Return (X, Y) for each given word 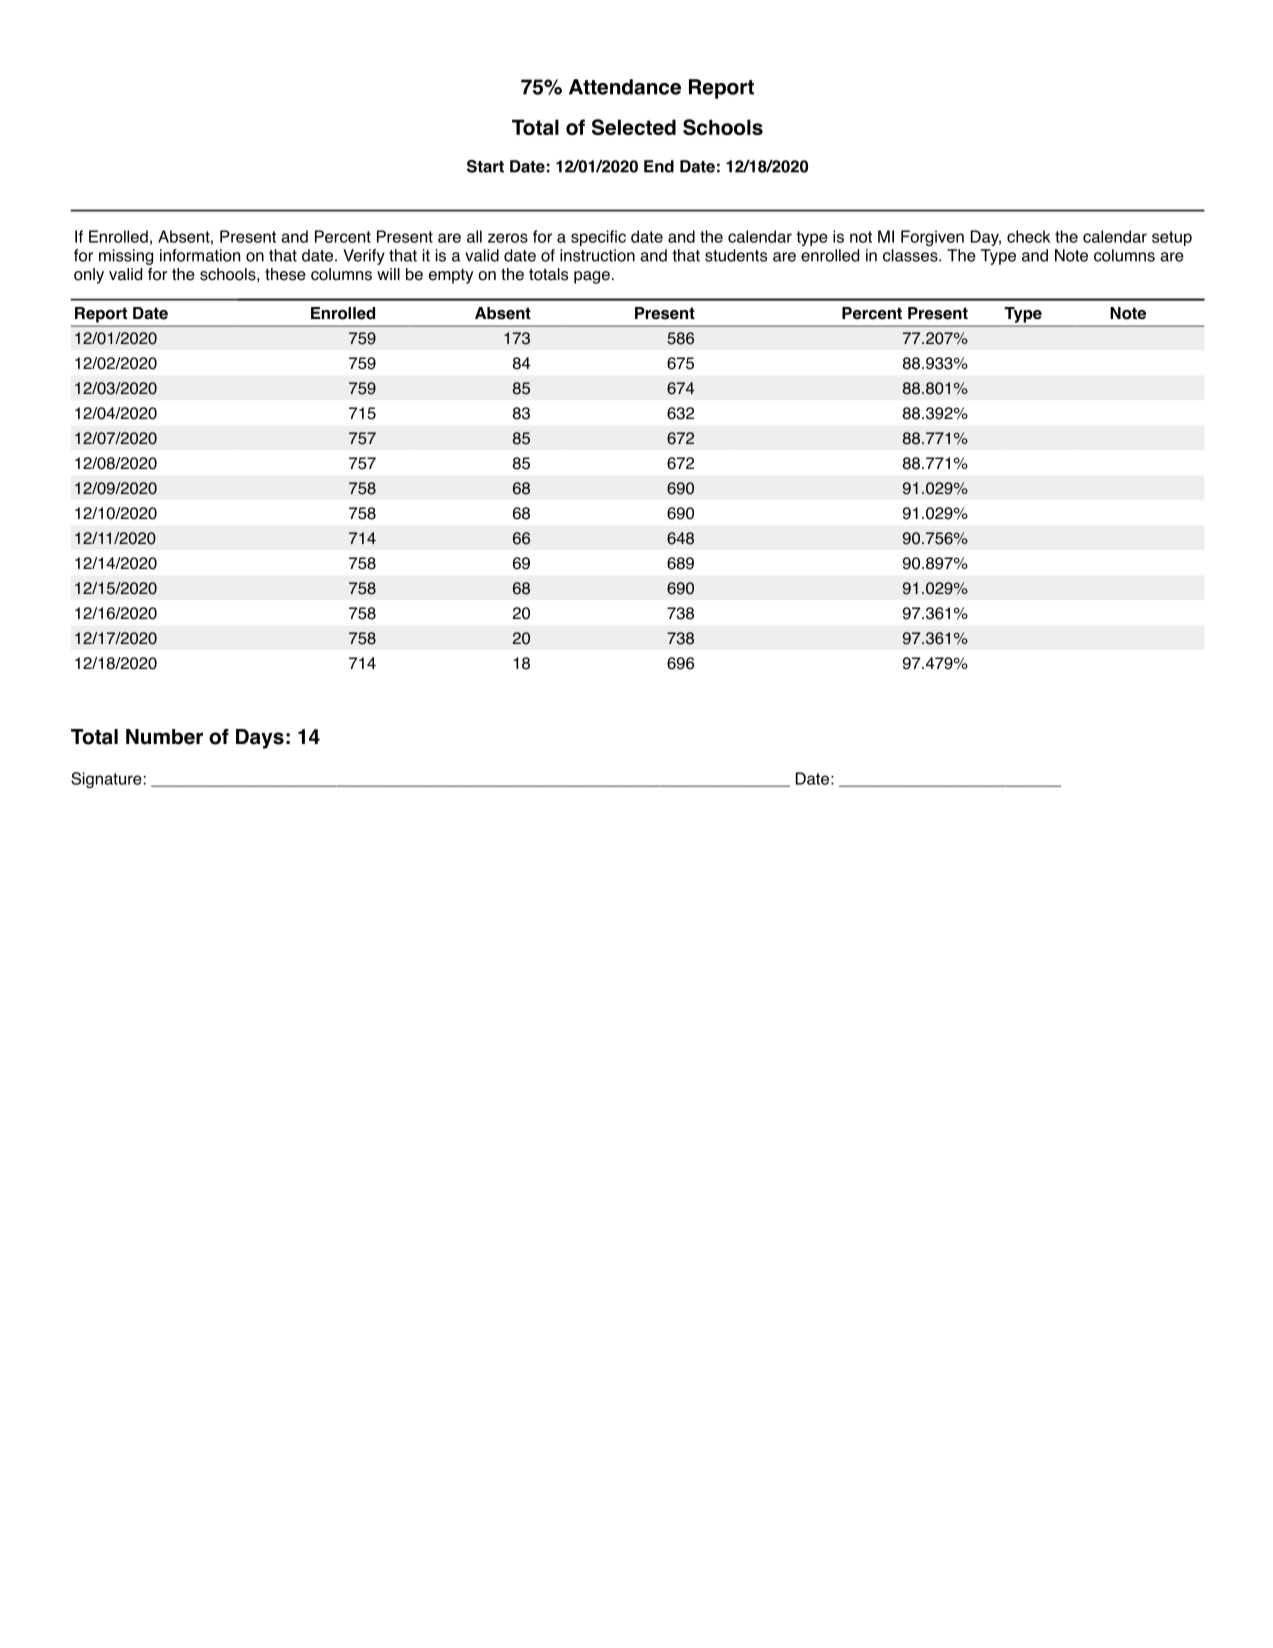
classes (911, 255)
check (1028, 236)
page (592, 277)
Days (260, 739)
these (285, 274)
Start (485, 166)
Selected (634, 127)
